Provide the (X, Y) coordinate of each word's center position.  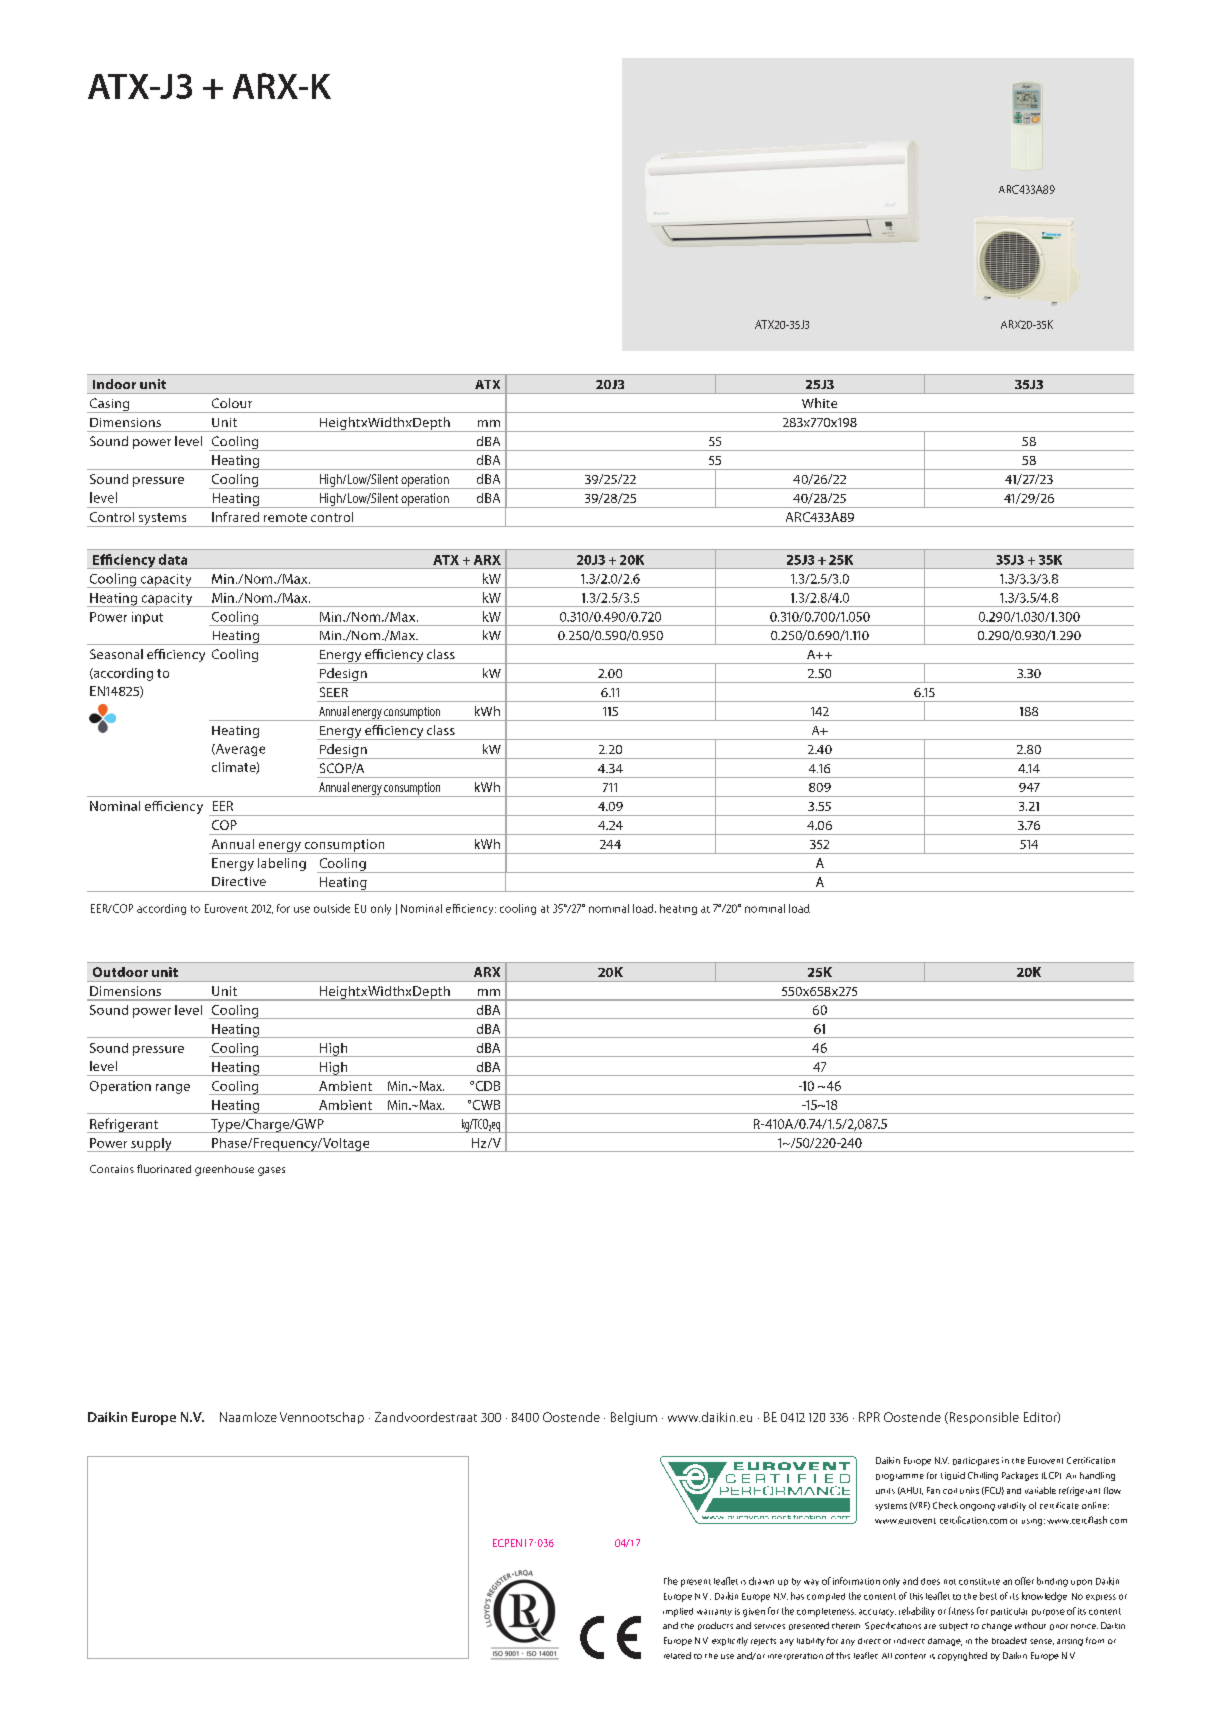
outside (332, 908)
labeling (282, 864)
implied (678, 1612)
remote (285, 517)
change (997, 1627)
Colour (232, 403)
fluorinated (164, 1168)
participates (976, 1461)
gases (271, 1171)
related (677, 1655)
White (819, 403)
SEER (334, 692)
